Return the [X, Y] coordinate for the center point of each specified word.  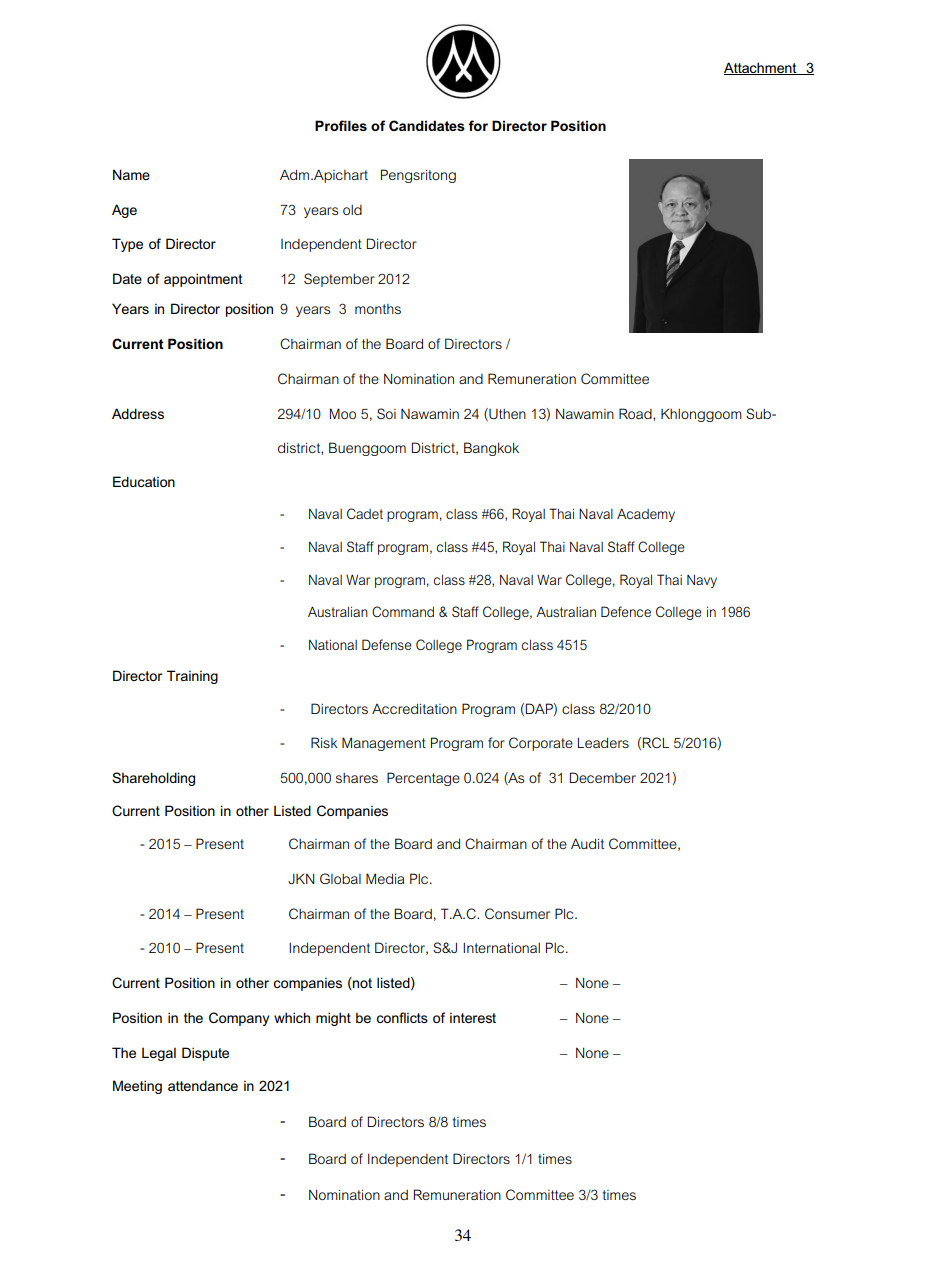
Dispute [205, 1054]
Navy [702, 581]
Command [403, 611]
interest [473, 1017]
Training [192, 677]
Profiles [341, 125]
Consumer [517, 913]
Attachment [761, 68]
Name [131, 174]
